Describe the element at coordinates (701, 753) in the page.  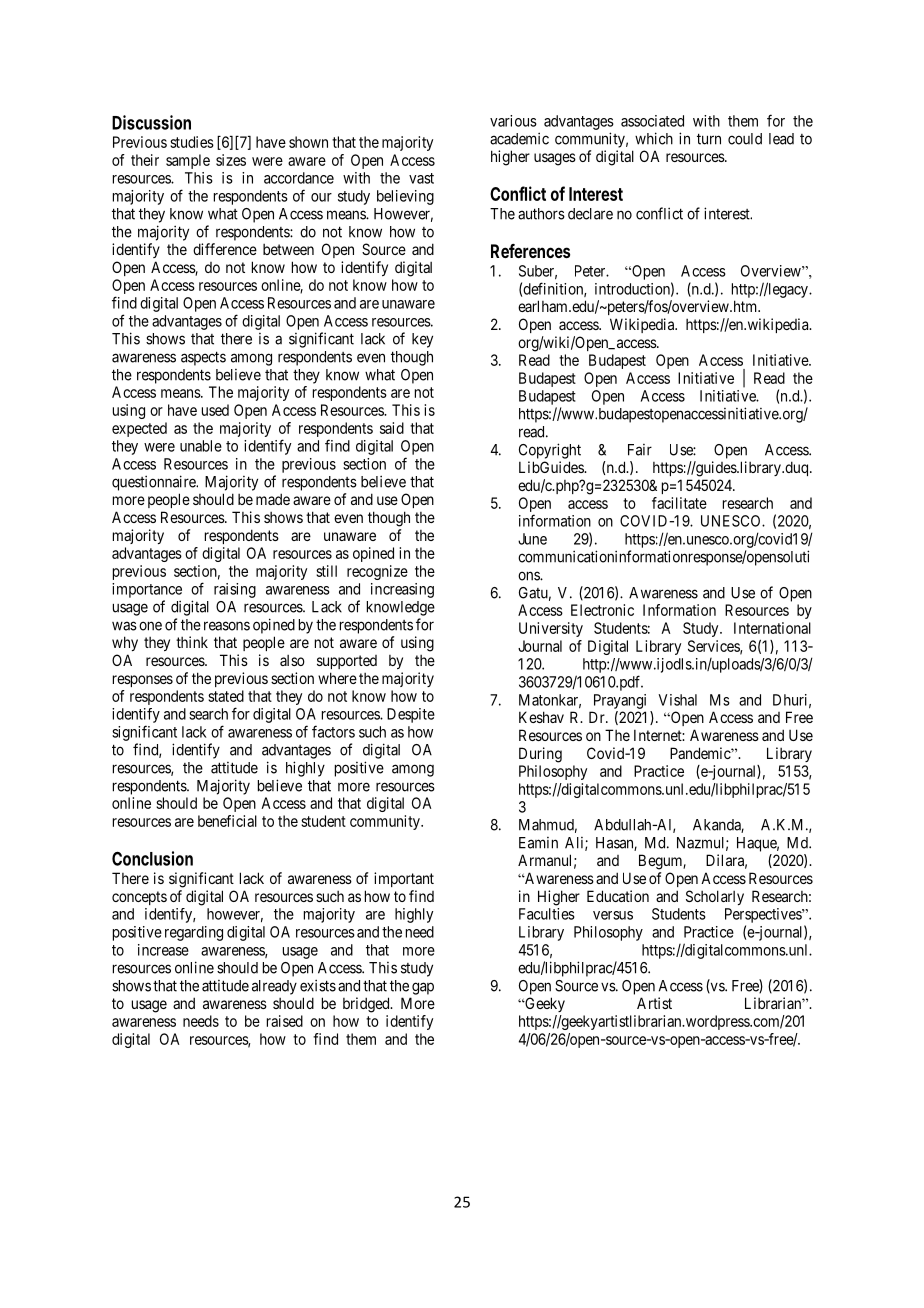
I see `Pandemic` at that location.
